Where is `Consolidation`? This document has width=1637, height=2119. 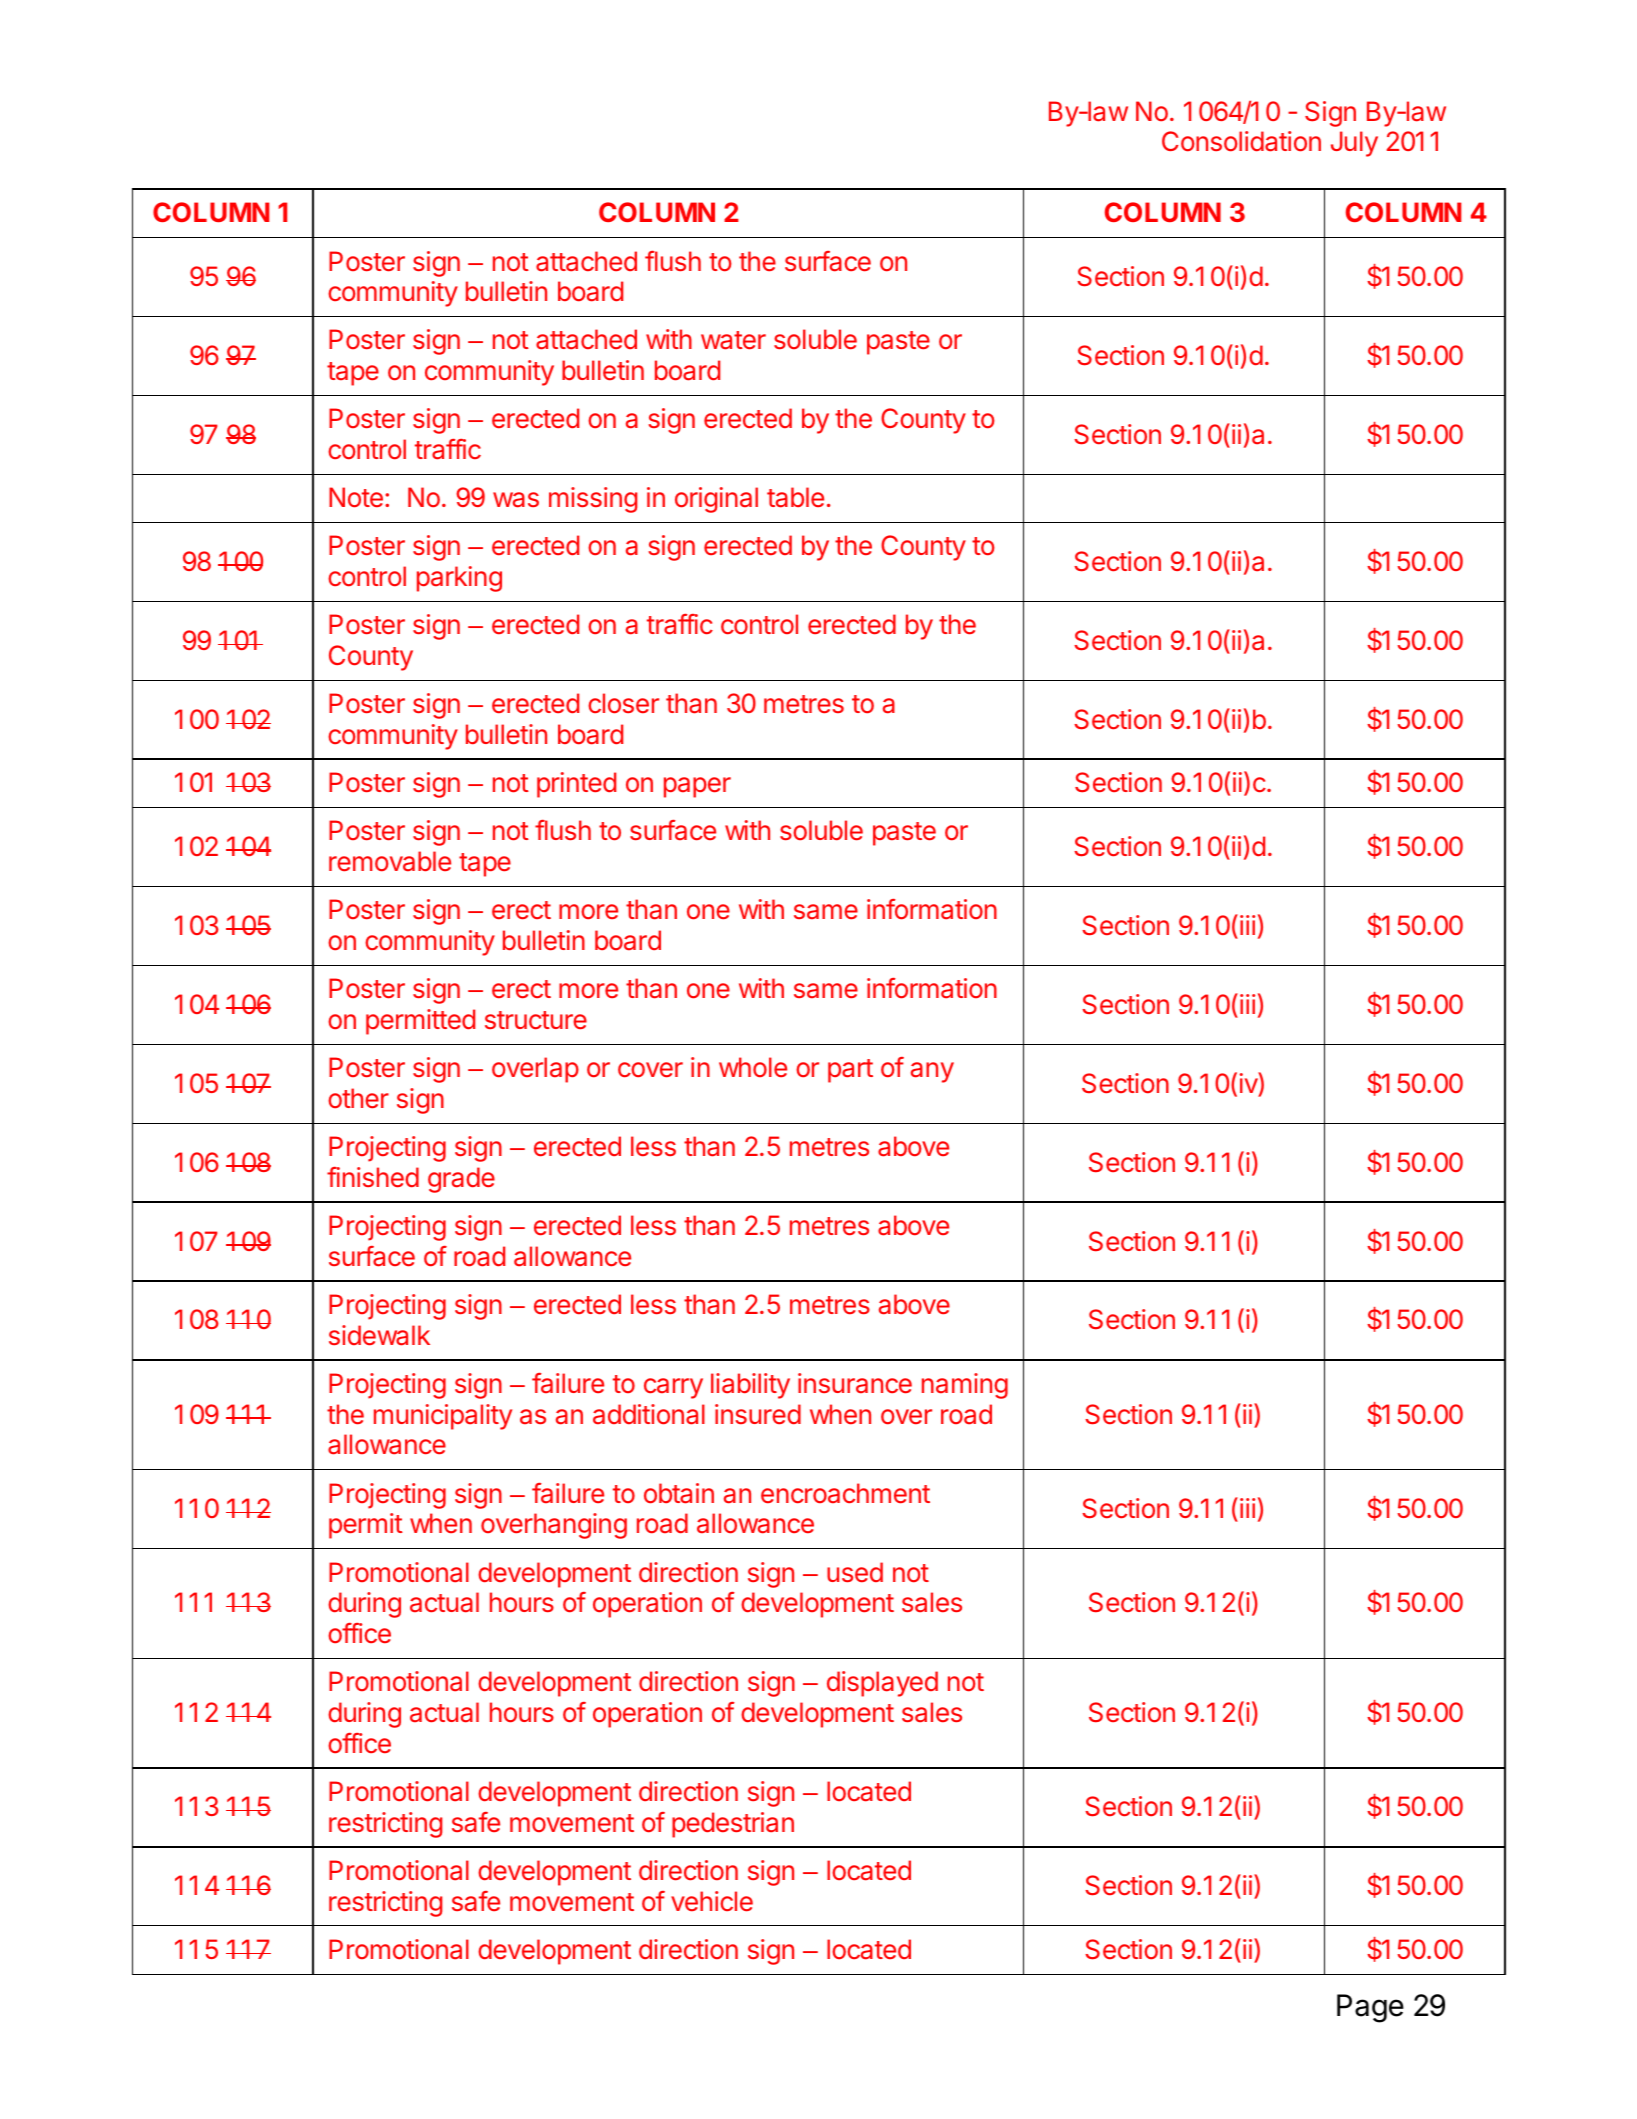
Consolidation is located at coordinates (1241, 141).
